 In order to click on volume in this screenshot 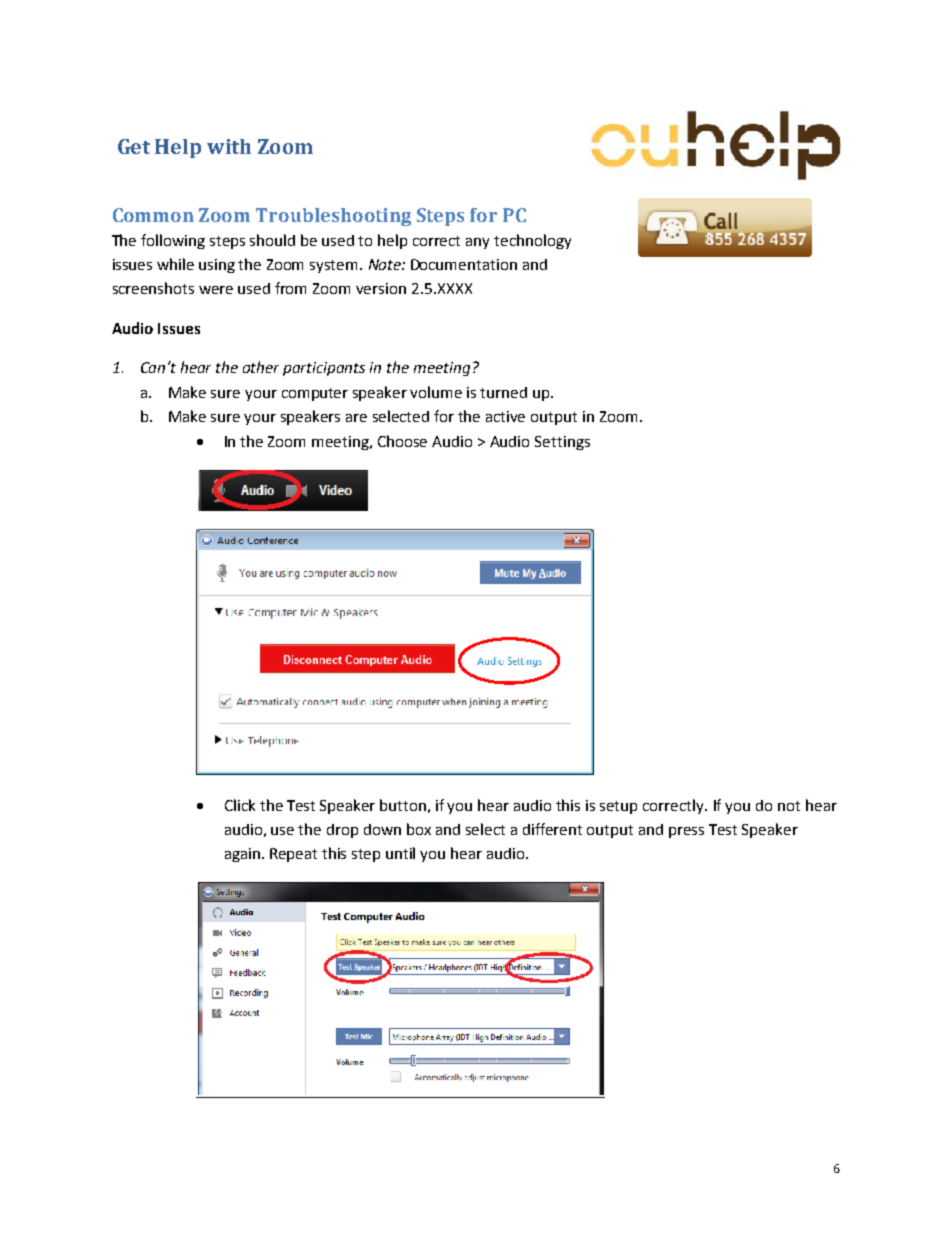, I will do `click(436, 392)`.
